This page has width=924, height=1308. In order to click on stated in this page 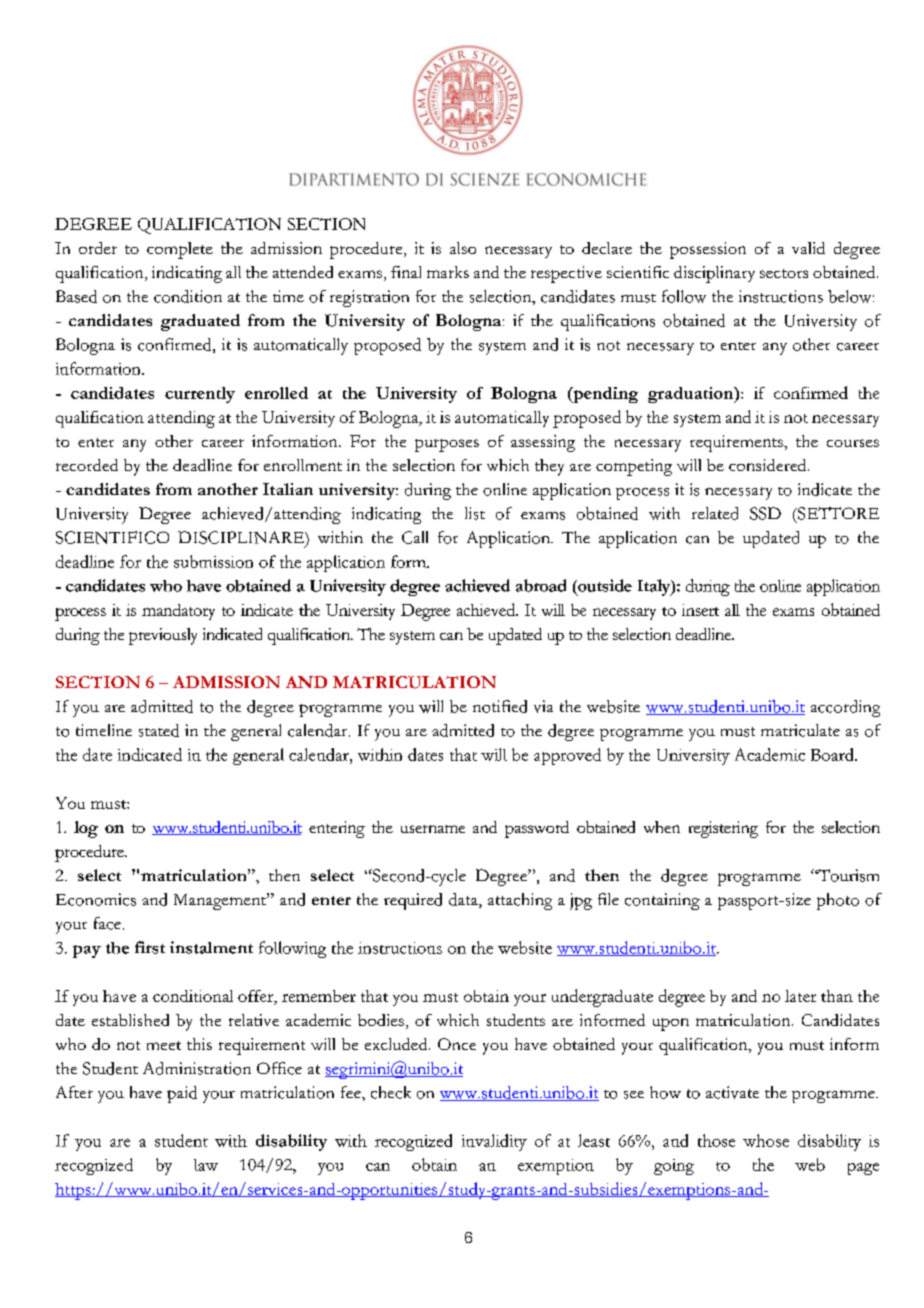, I will do `click(159, 730)`.
